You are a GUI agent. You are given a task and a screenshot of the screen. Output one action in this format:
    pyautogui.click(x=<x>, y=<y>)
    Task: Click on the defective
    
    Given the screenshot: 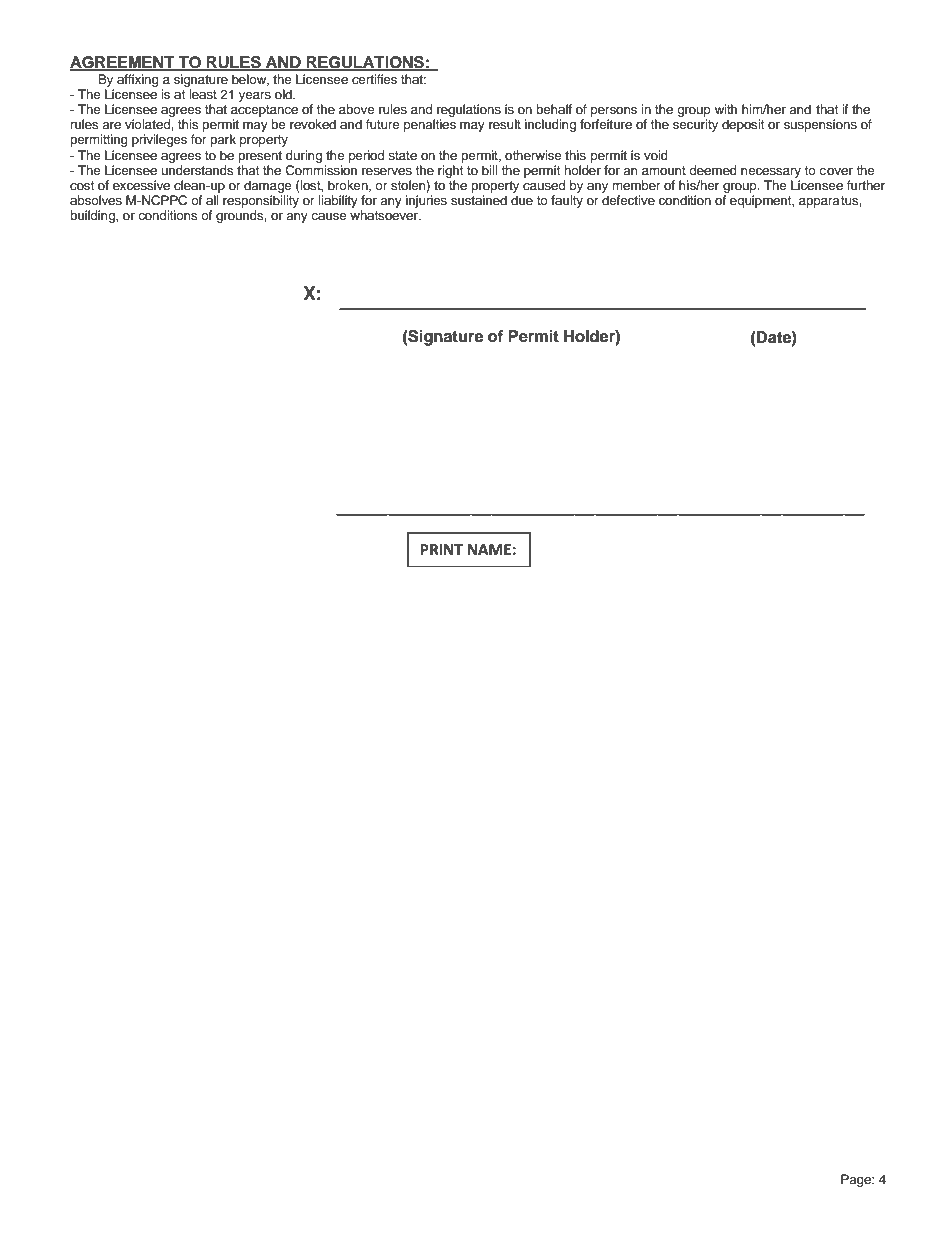 What is the action you would take?
    pyautogui.click(x=628, y=200)
